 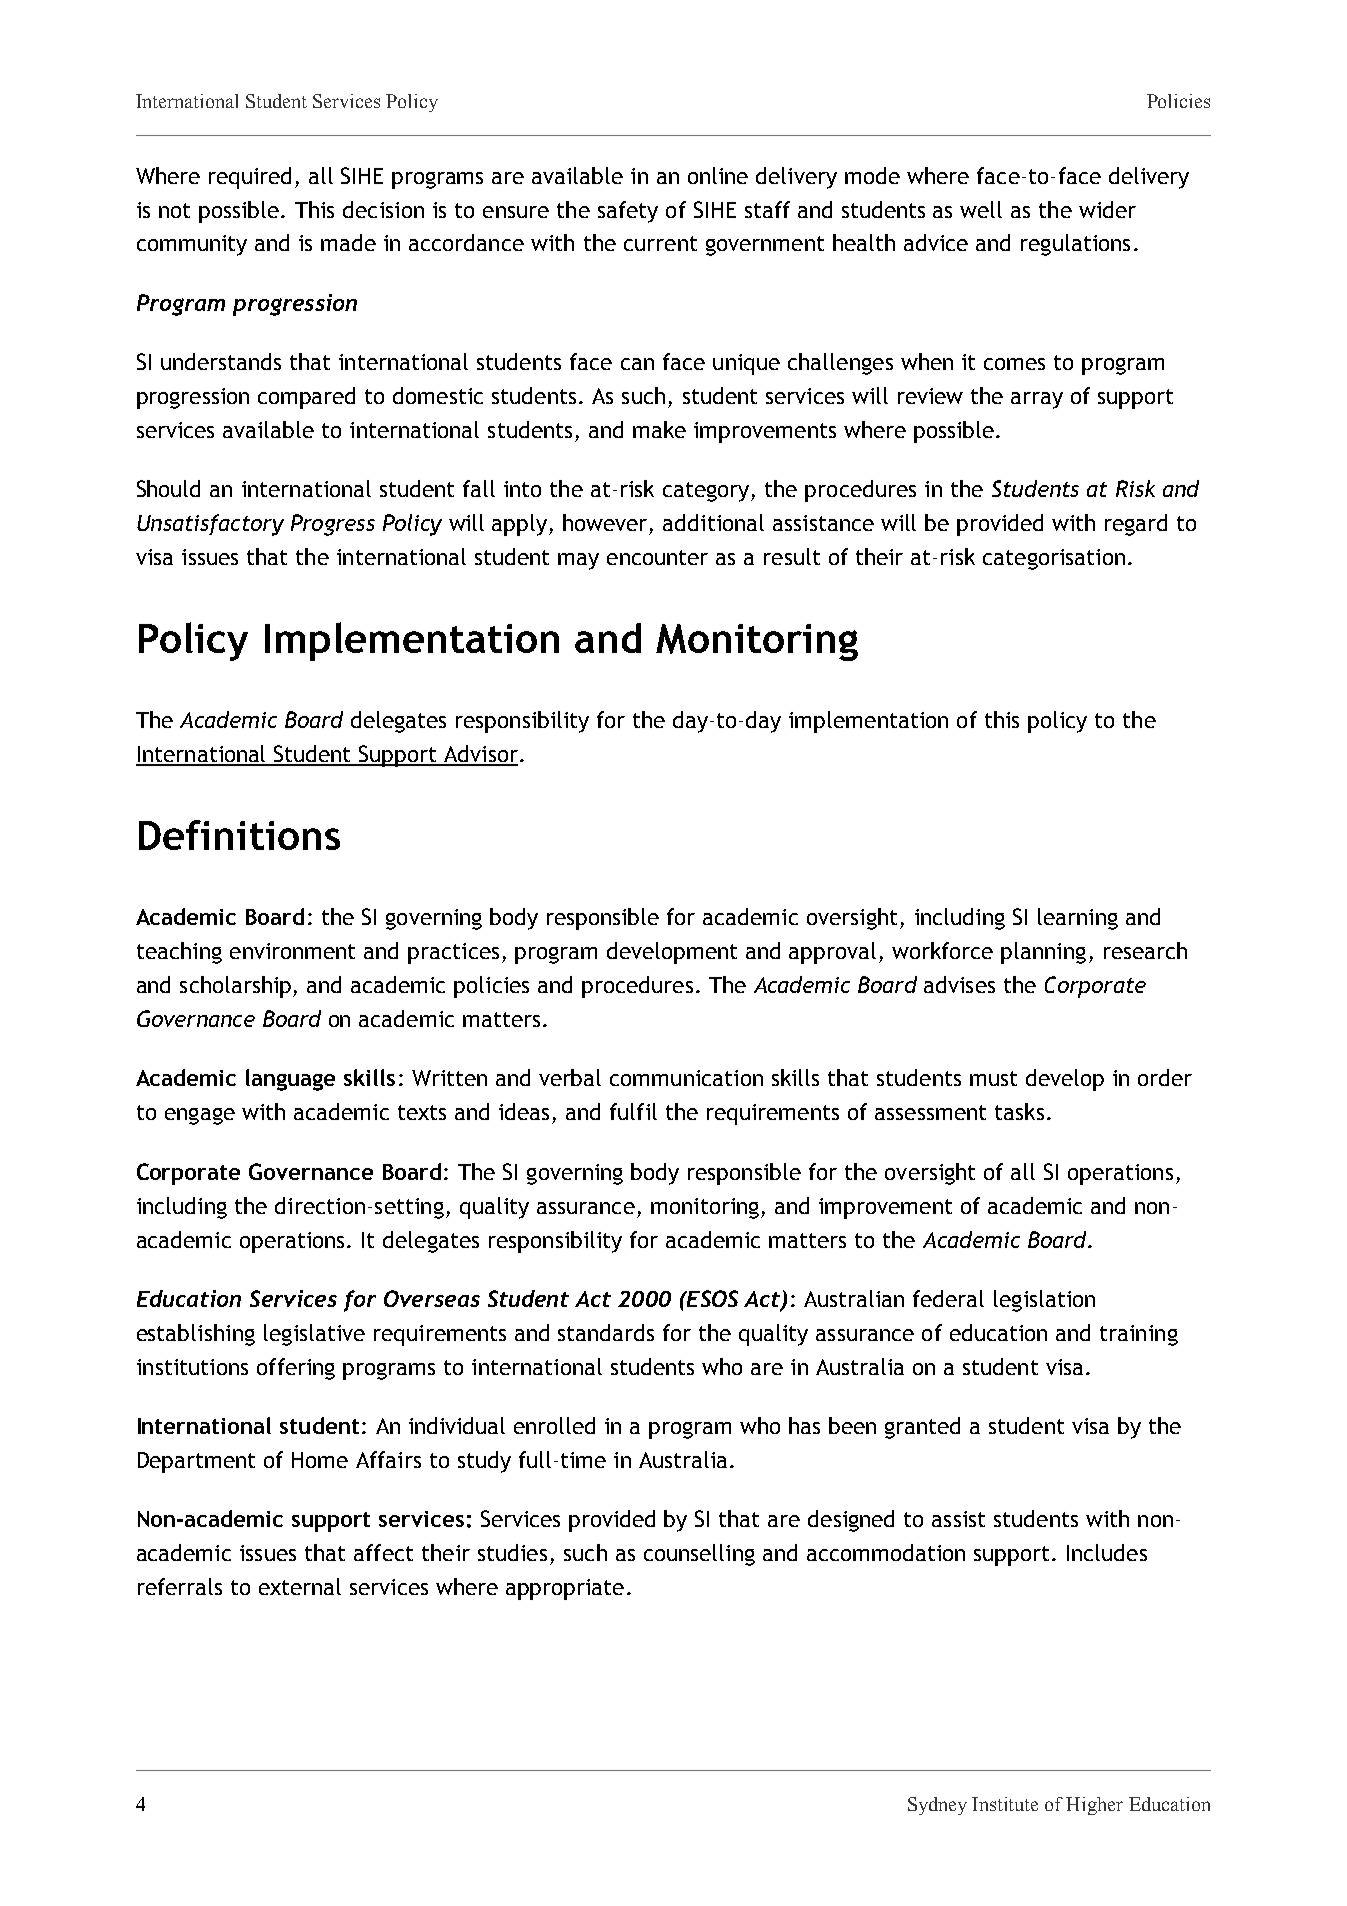 I want to click on legislation, so click(x=1044, y=1301).
